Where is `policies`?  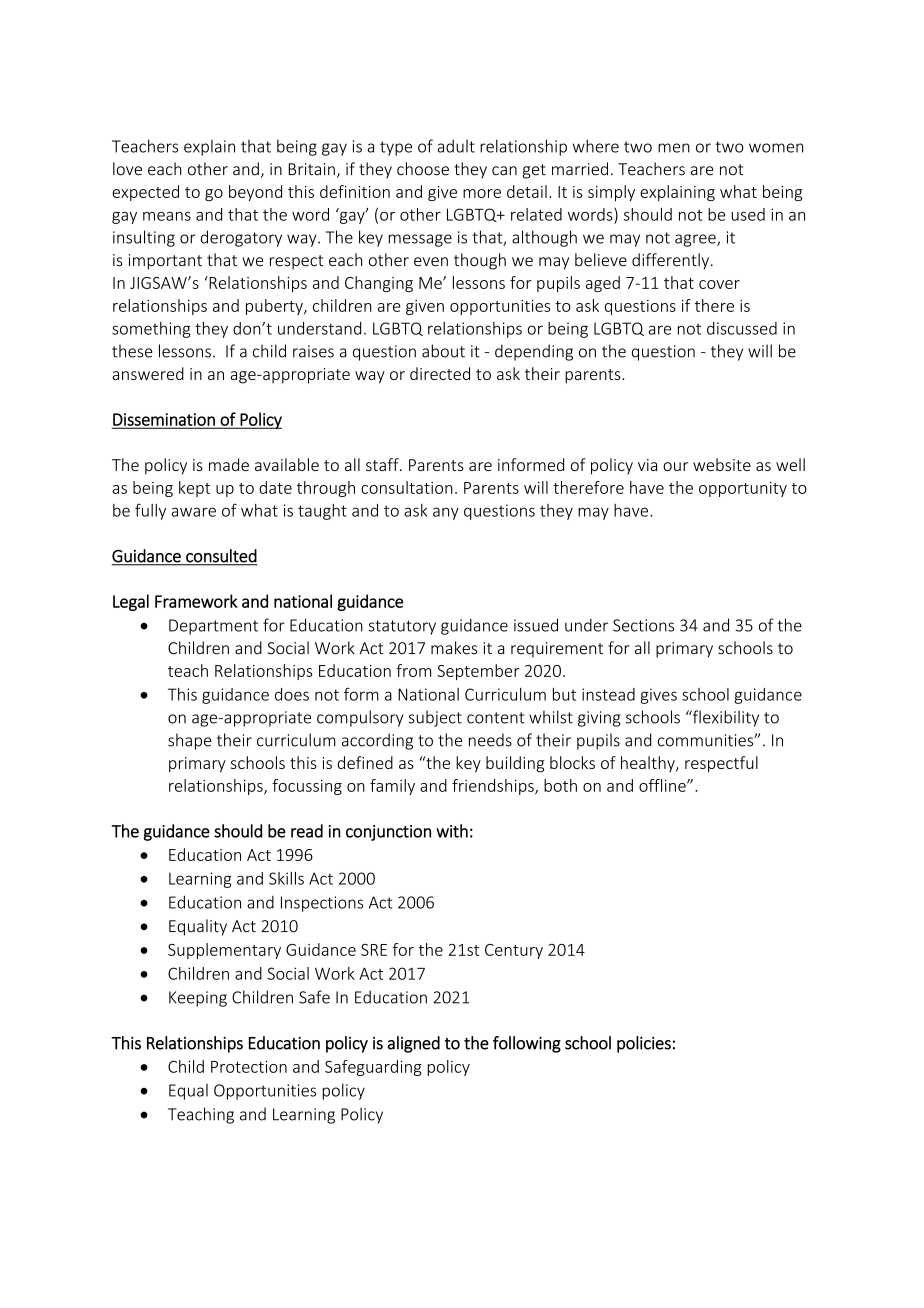
policies is located at coordinates (644, 1044).
